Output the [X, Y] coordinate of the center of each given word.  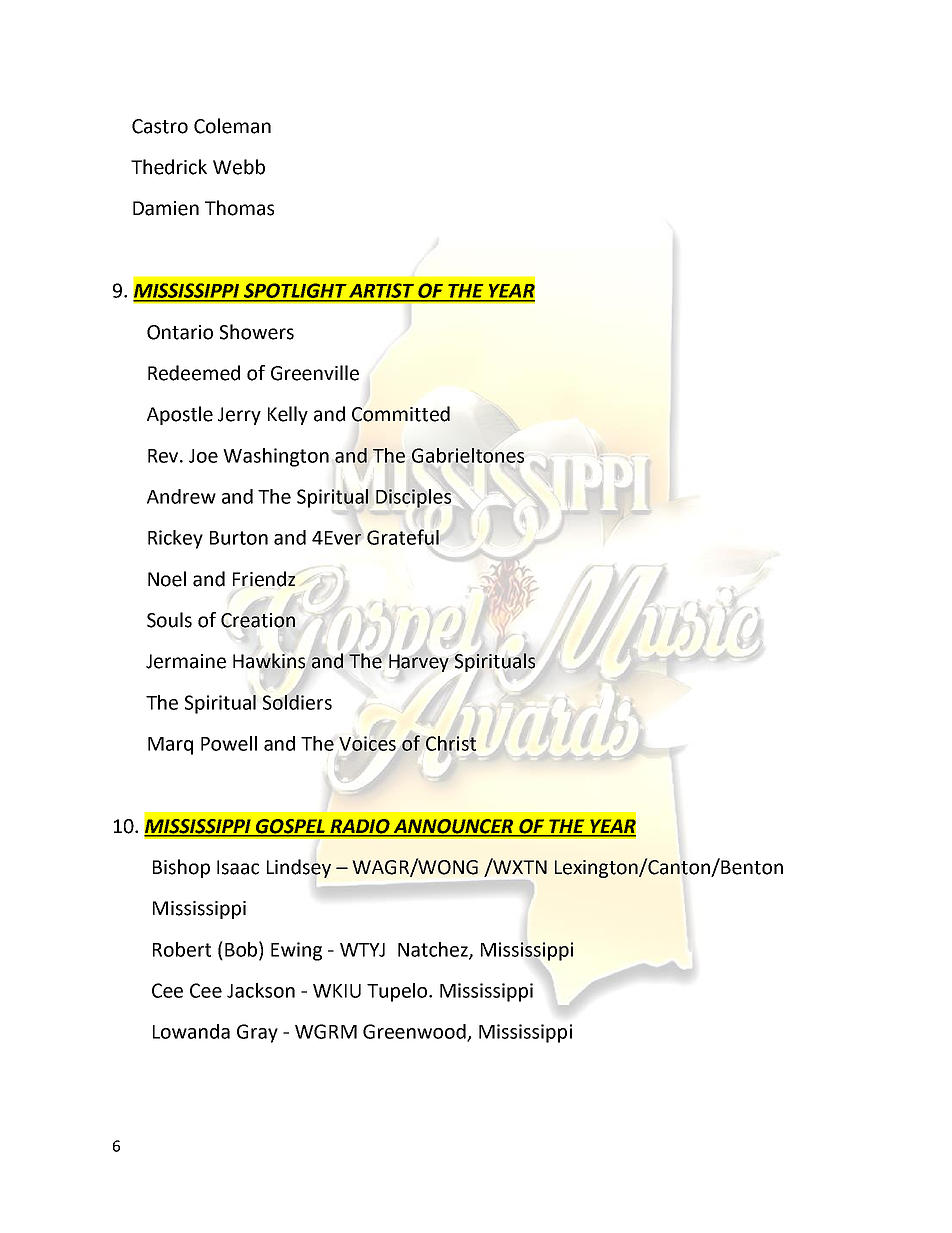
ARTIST [382, 291]
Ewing [296, 951]
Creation [258, 620]
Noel [167, 579]
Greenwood [415, 1032]
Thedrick [169, 167]
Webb [239, 167]
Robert [182, 949]
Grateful [403, 537]
